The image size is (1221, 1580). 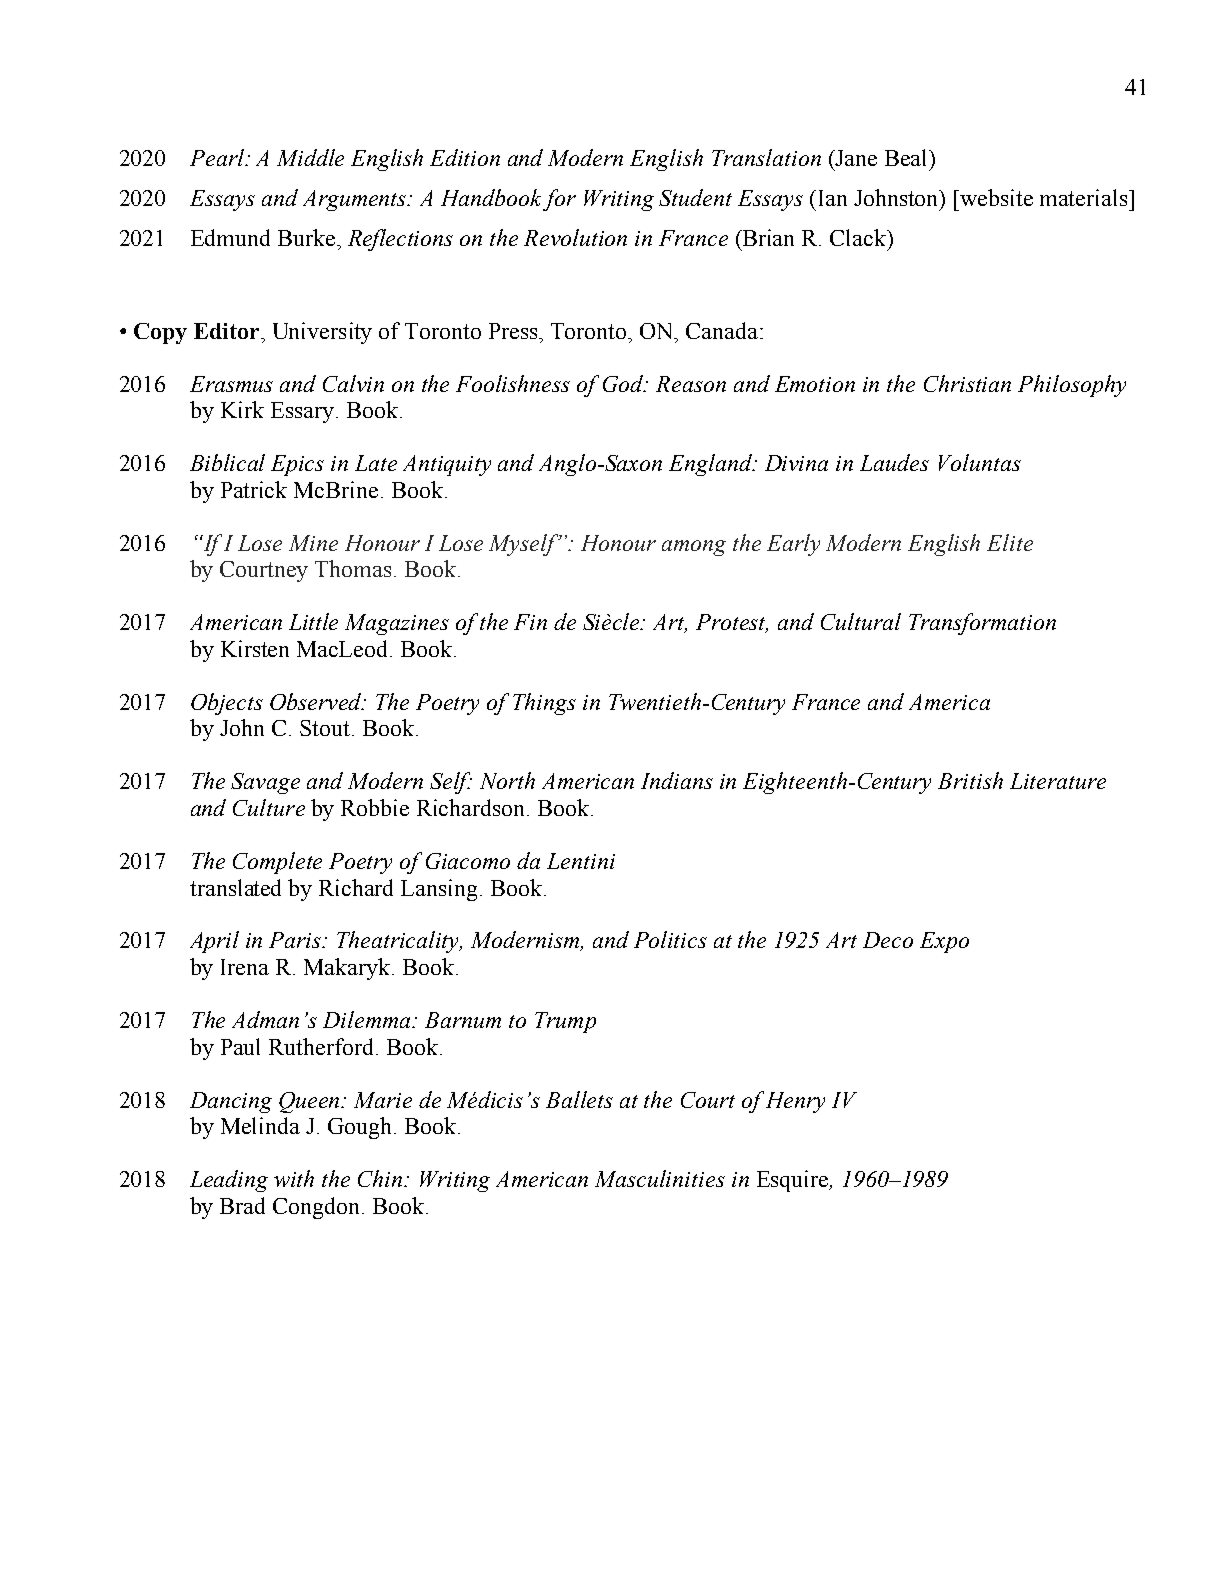 I want to click on Ballets, so click(x=579, y=1099).
